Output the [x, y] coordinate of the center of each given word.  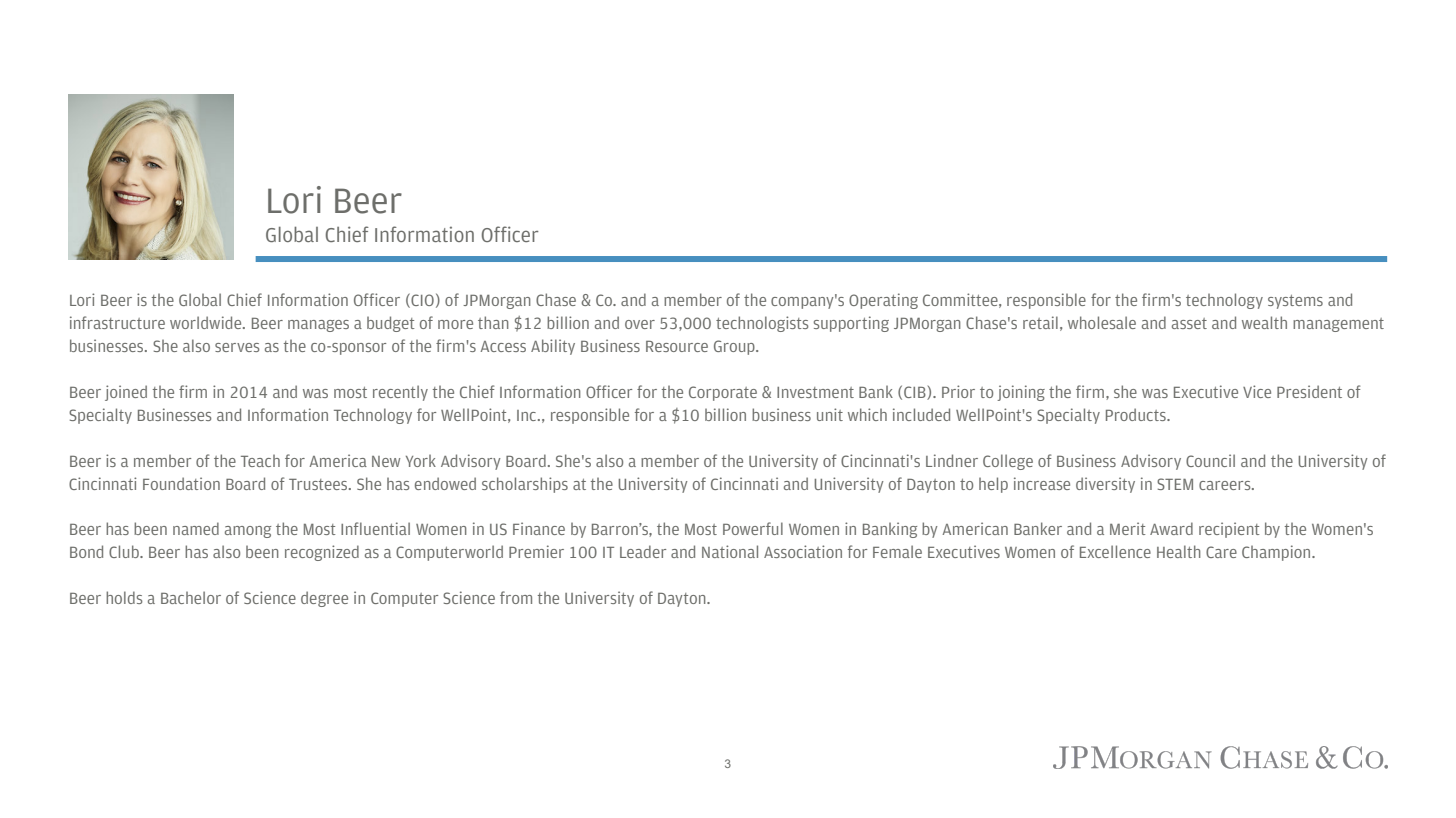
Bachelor [191, 597]
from [516, 597]
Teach [260, 461]
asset [1189, 323]
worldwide [207, 322]
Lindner [952, 460]
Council [1210, 460]
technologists [762, 324]
